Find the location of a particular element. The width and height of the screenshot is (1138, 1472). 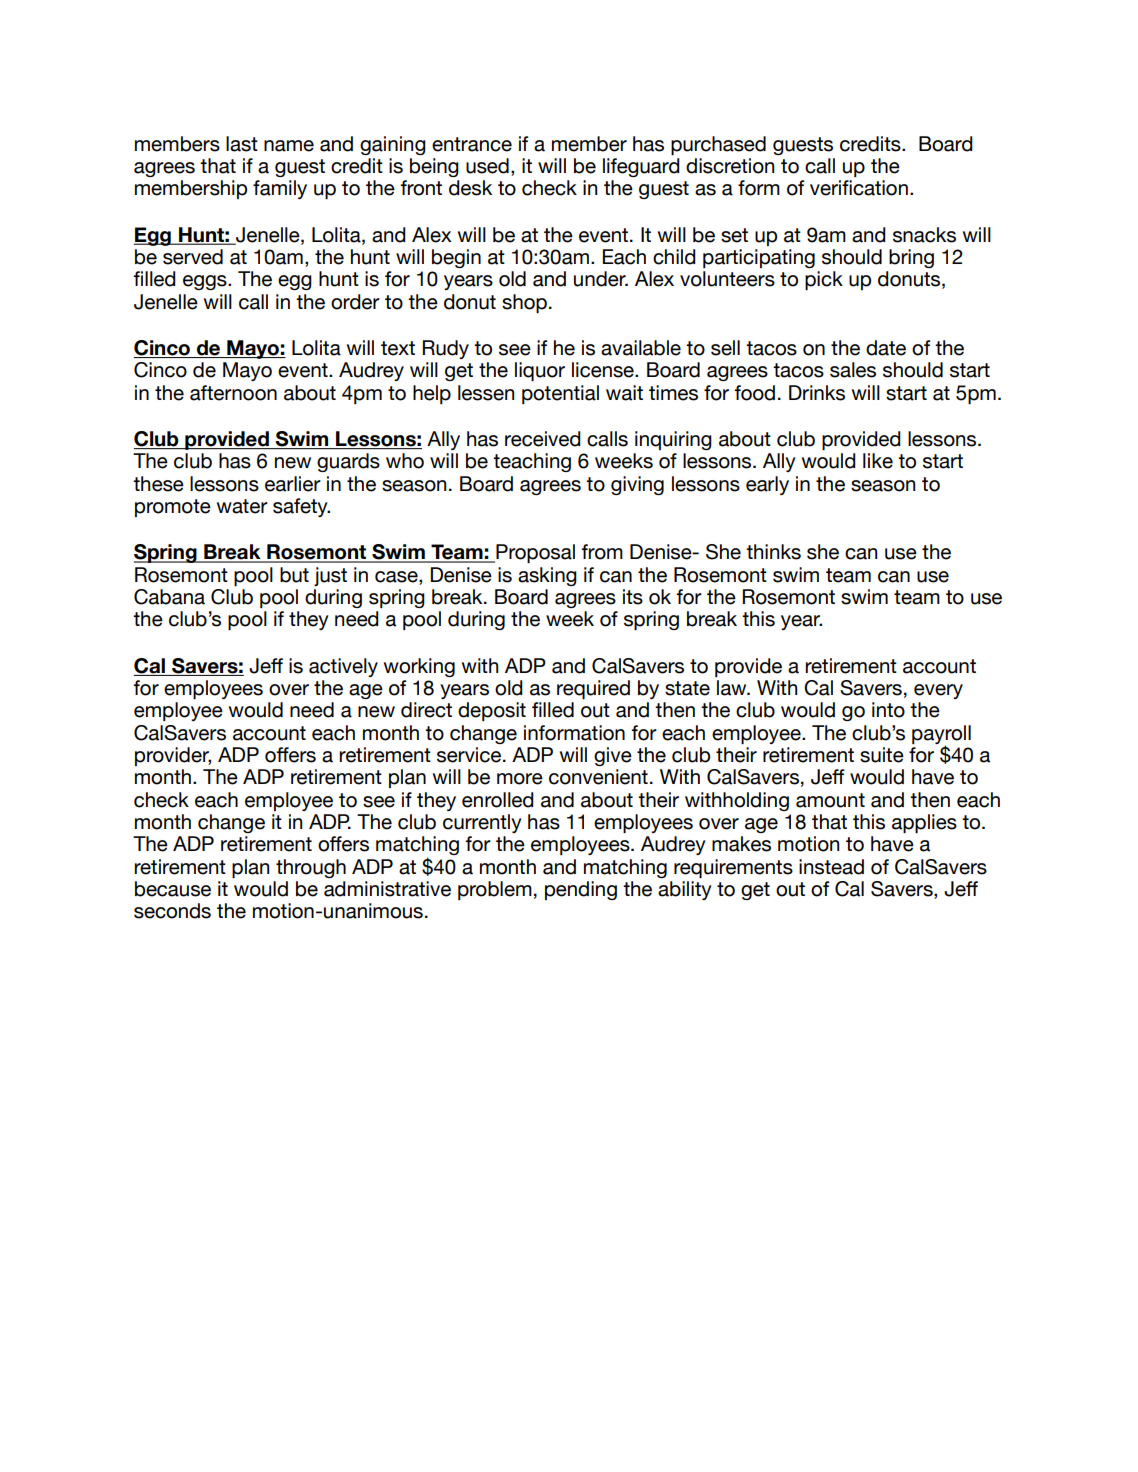

liquor is located at coordinates (540, 371).
